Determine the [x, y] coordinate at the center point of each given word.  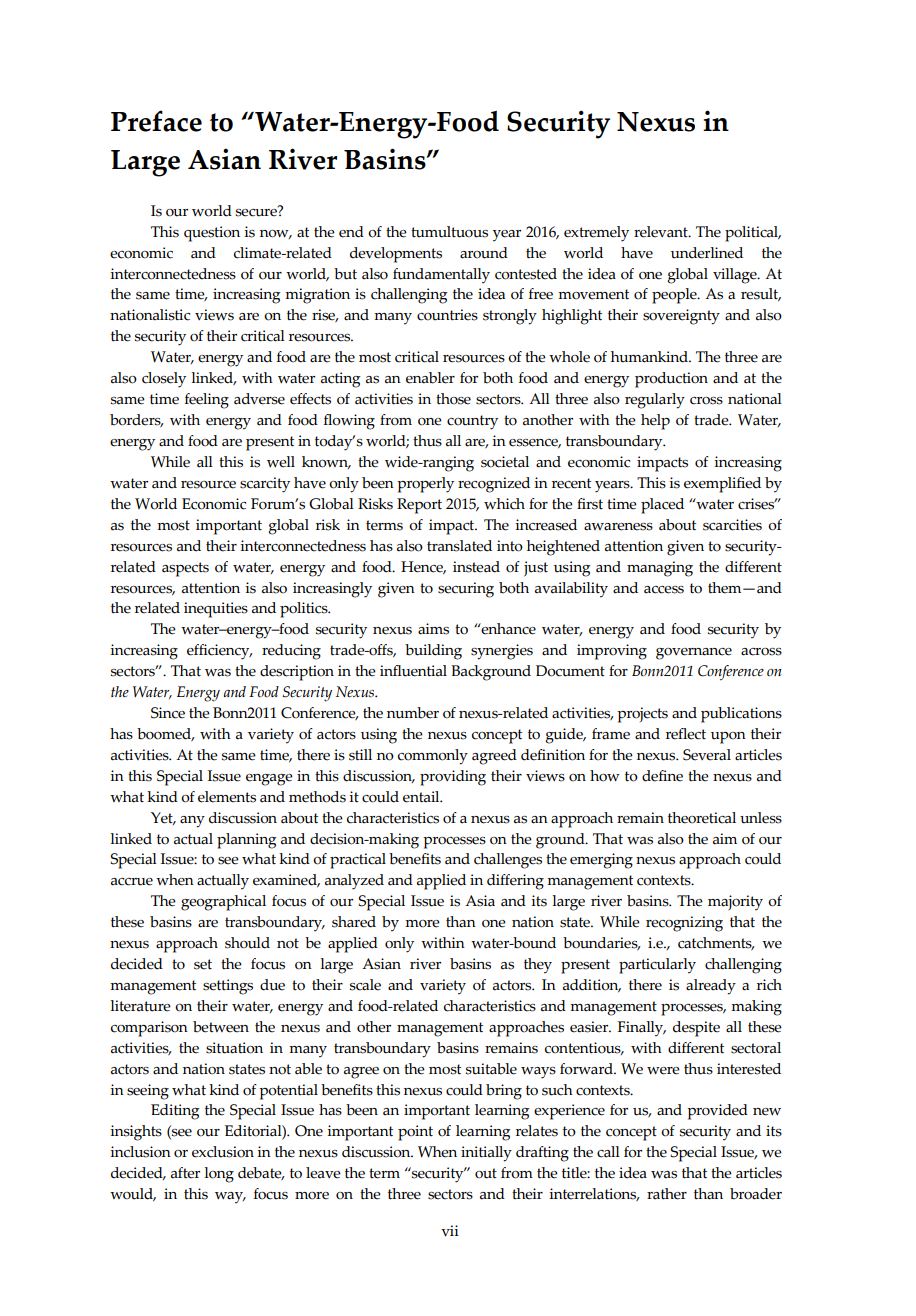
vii [450, 1230]
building [433, 652]
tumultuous [449, 232]
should [247, 943]
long [219, 1175]
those [453, 399]
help [655, 422]
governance [694, 654]
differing [515, 882]
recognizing [684, 924]
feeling [207, 401]
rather [667, 1194]
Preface [156, 121]
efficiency [219, 652]
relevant [662, 232]
